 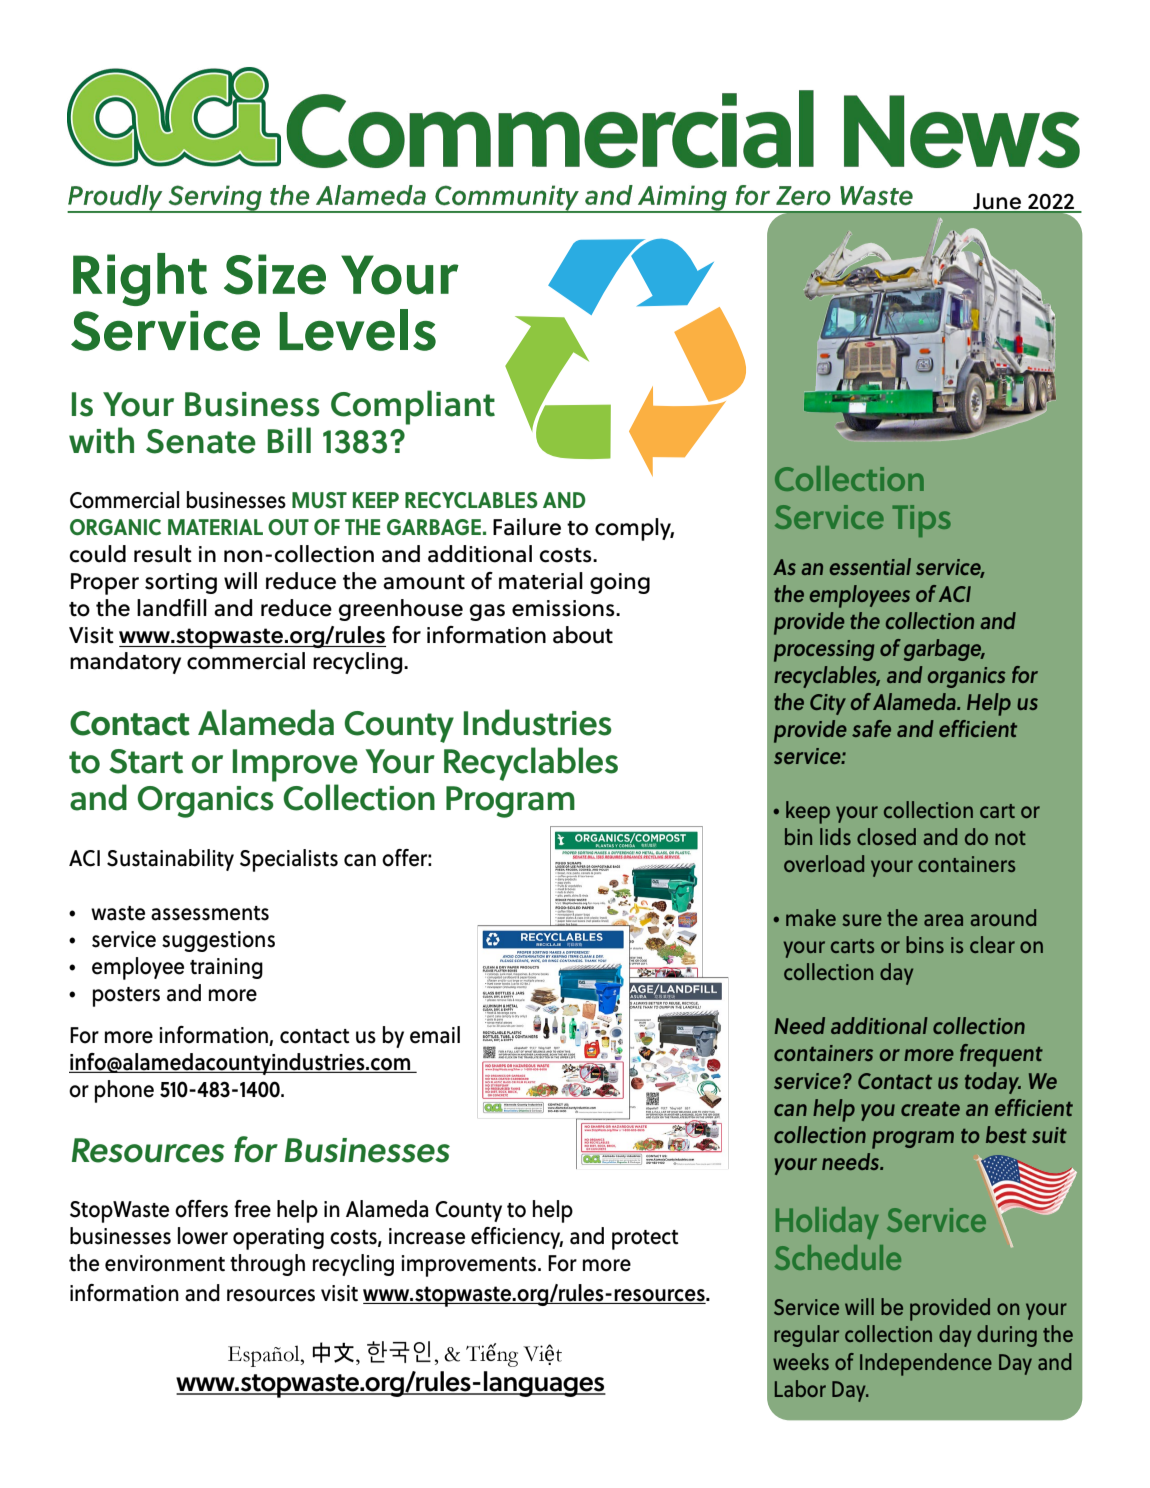 What do you see at coordinates (289, 860) in the image?
I see `Specialists` at bounding box center [289, 860].
